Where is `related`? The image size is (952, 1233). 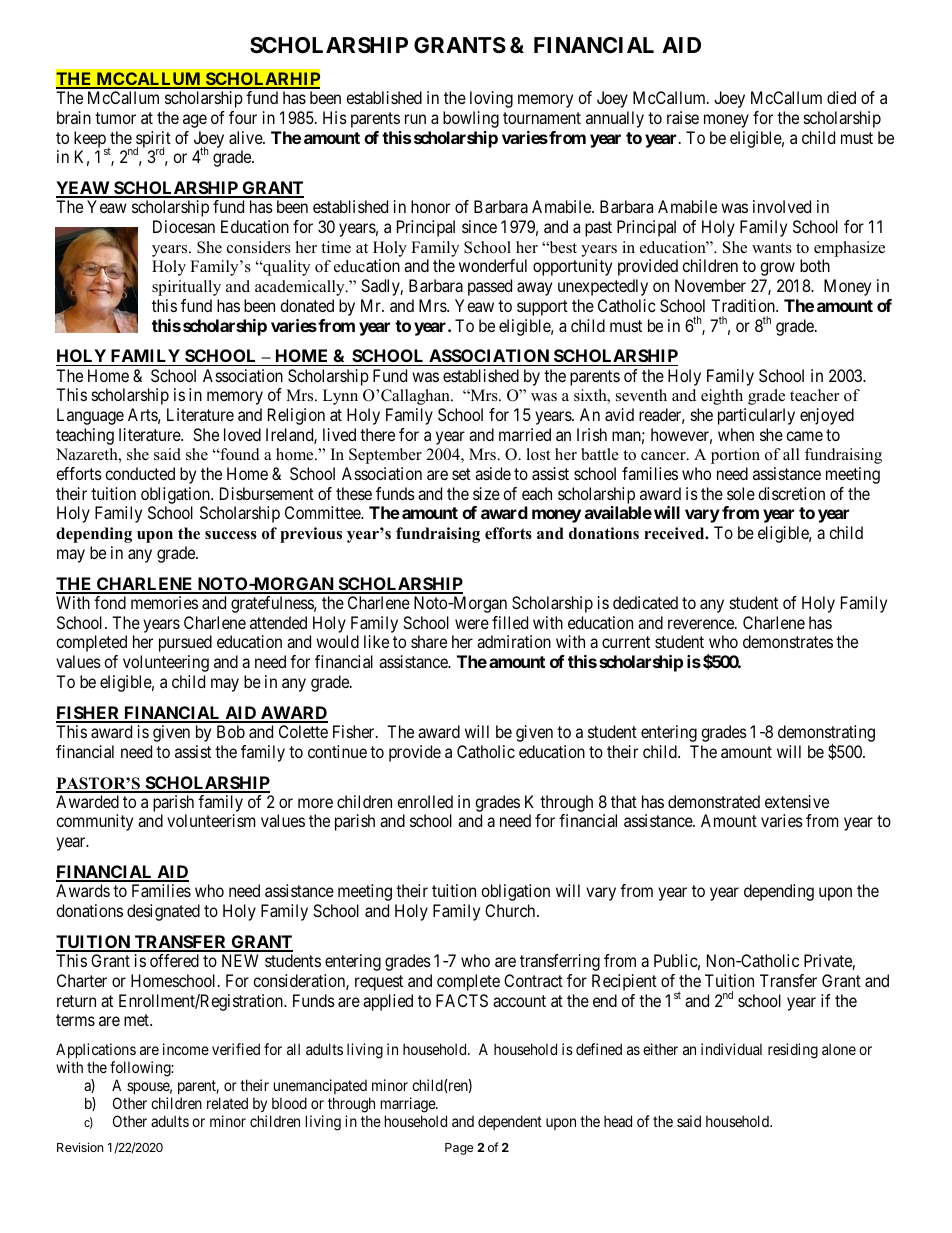 related is located at coordinates (227, 1103).
